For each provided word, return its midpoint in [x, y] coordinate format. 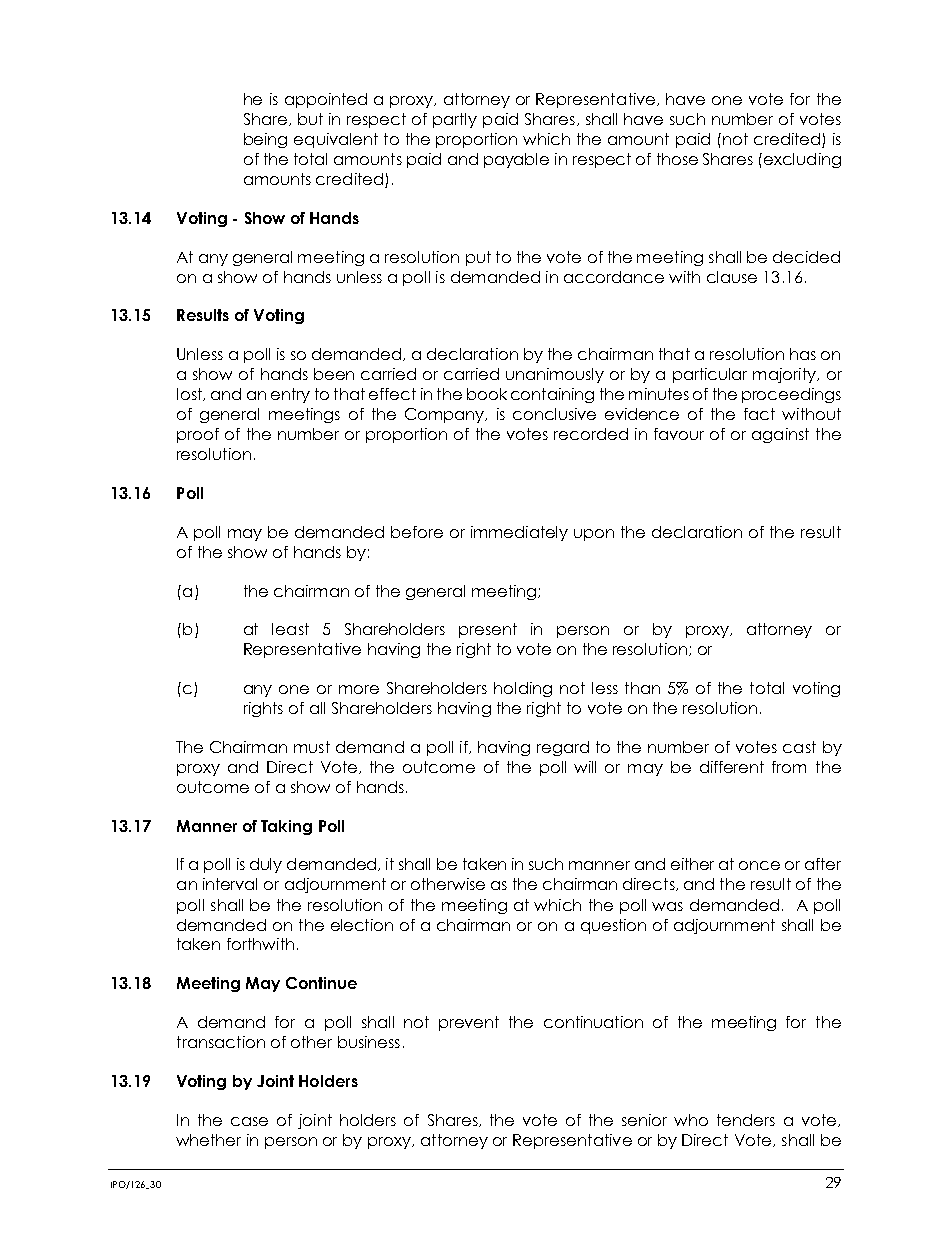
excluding [802, 160]
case [249, 1121]
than [642, 688]
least [290, 629]
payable [516, 160]
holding [523, 689]
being [265, 140]
